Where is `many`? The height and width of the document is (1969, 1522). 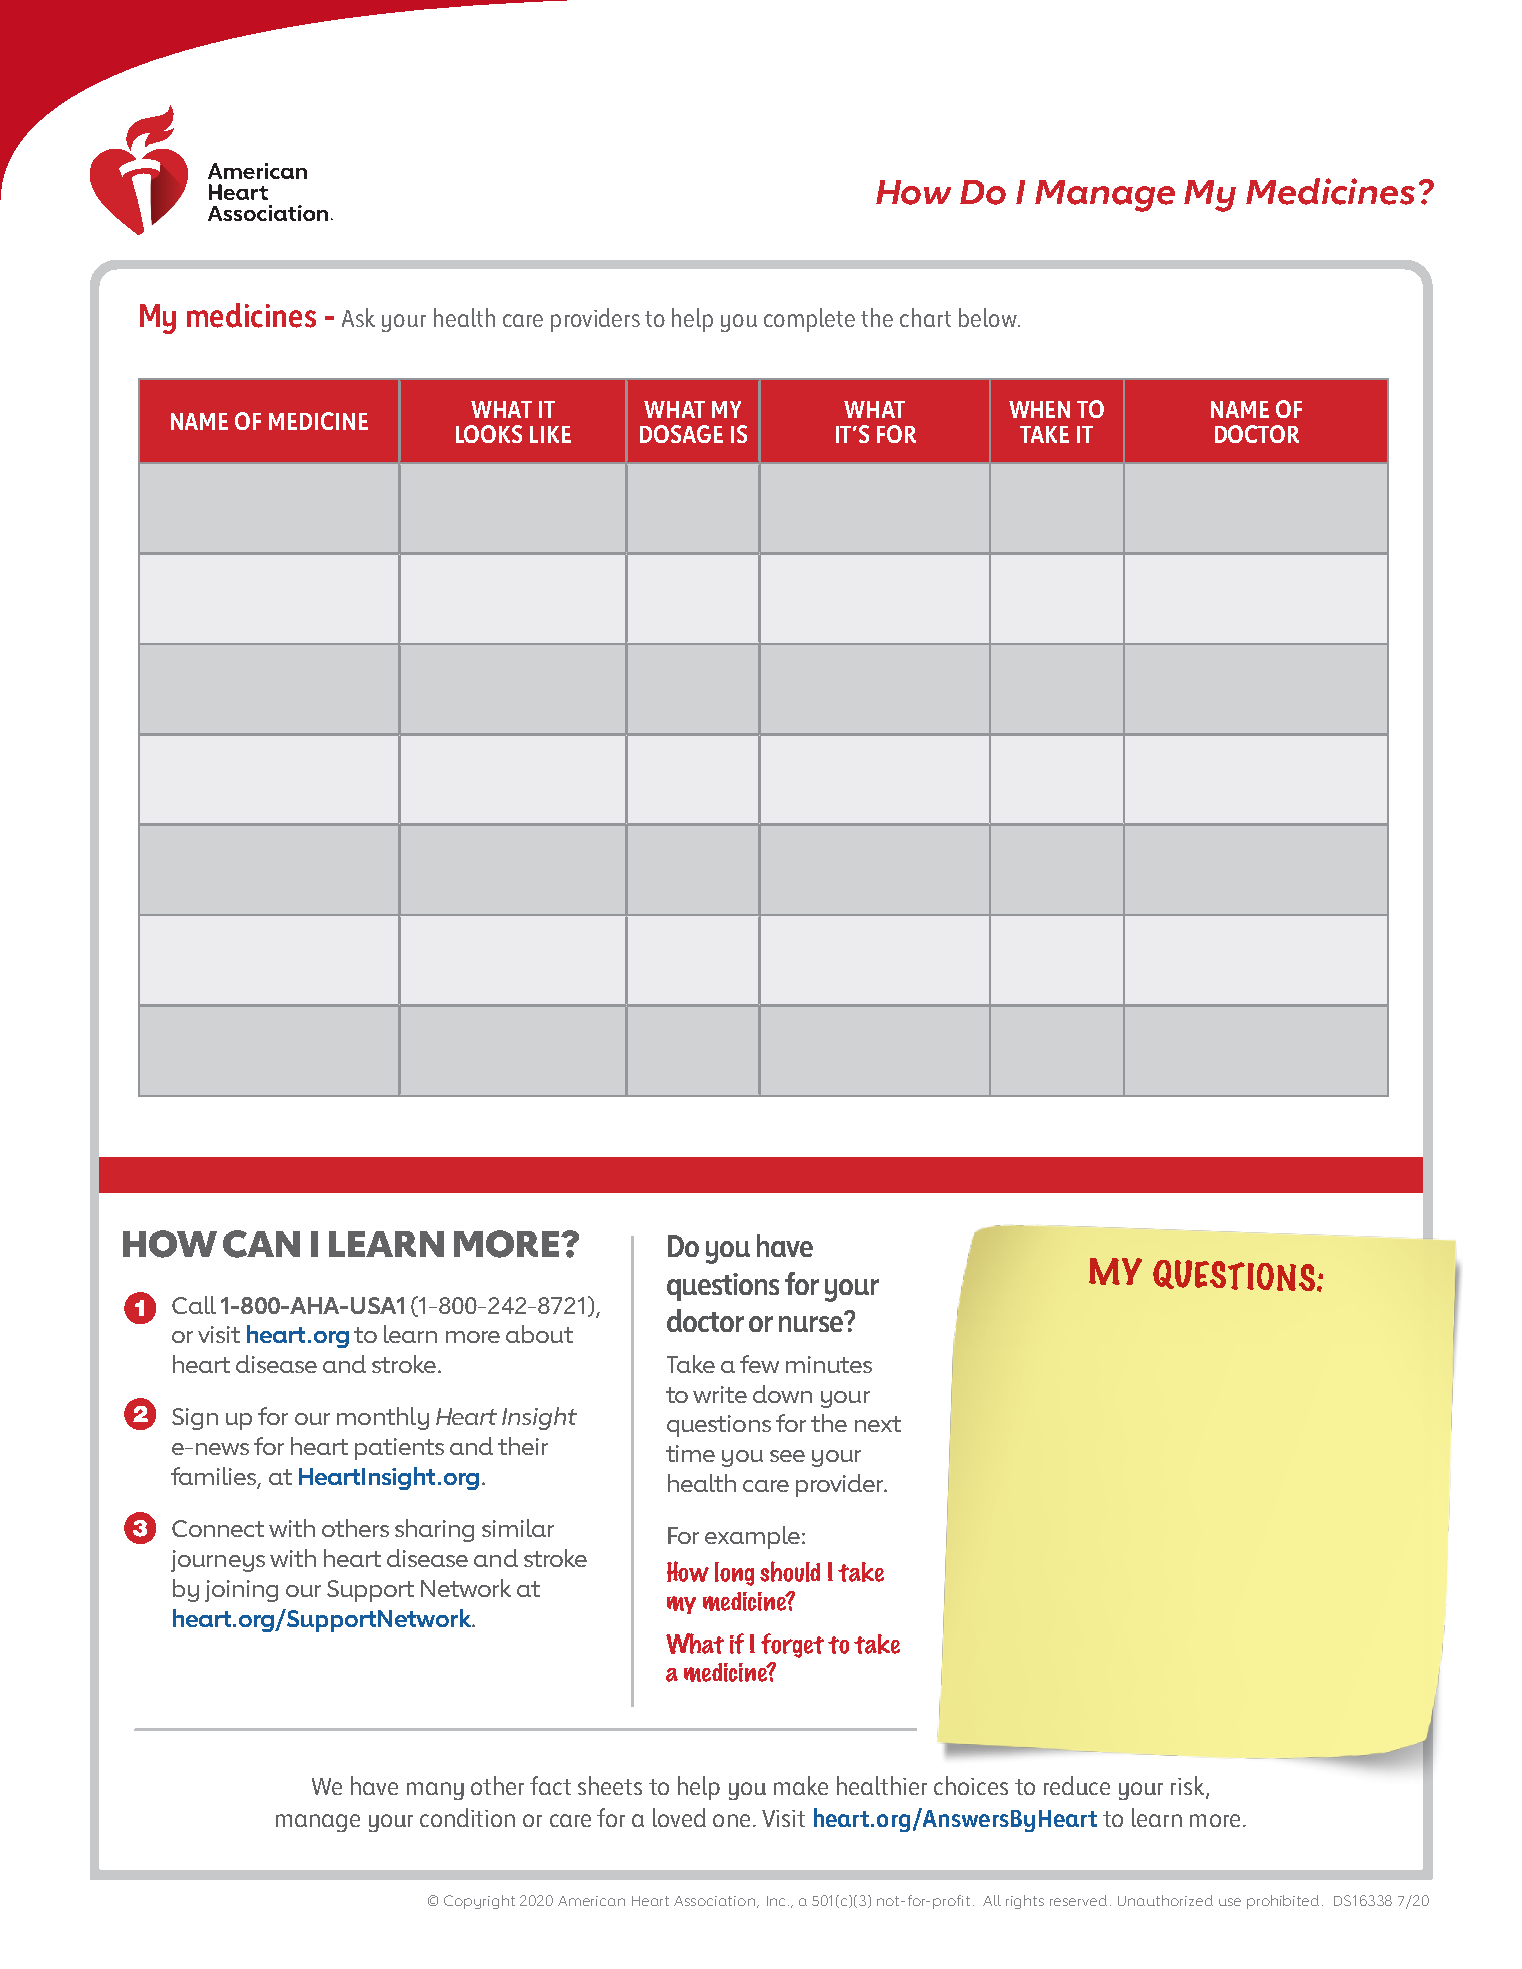
many is located at coordinates (435, 1791).
